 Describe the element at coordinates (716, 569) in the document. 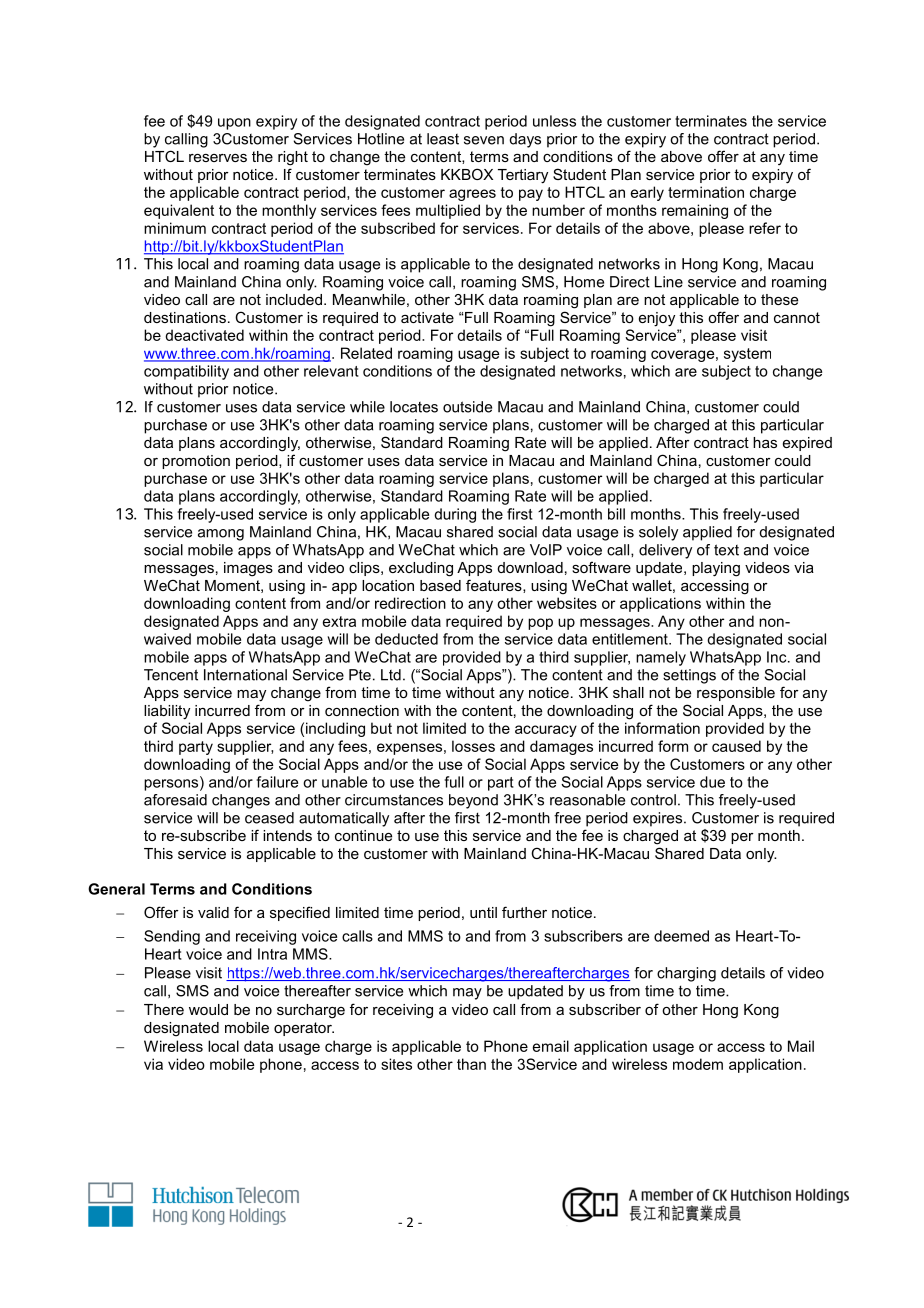

I see `playing` at that location.
